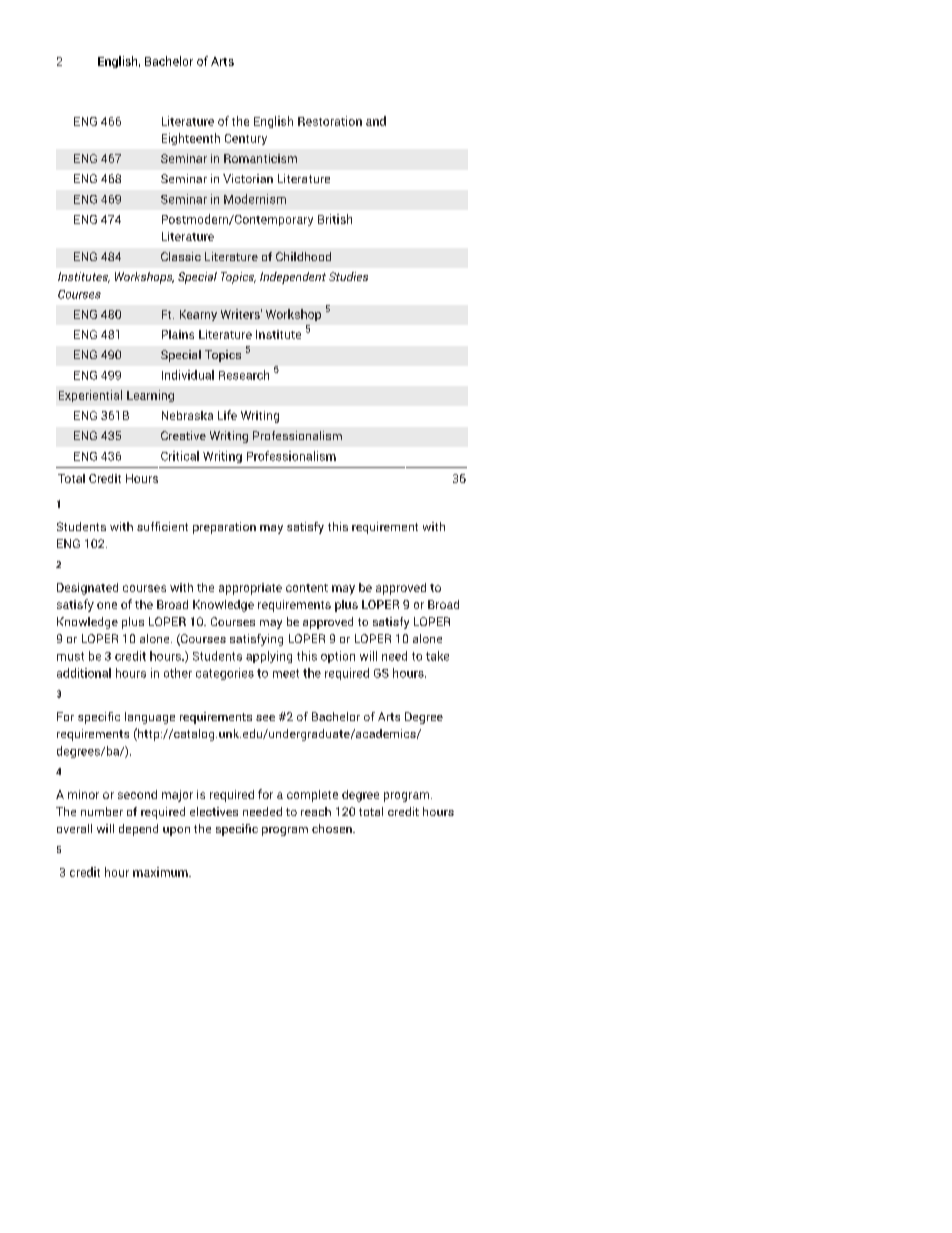  Describe the element at coordinates (224, 528) in the document. I see `preparation` at that location.
